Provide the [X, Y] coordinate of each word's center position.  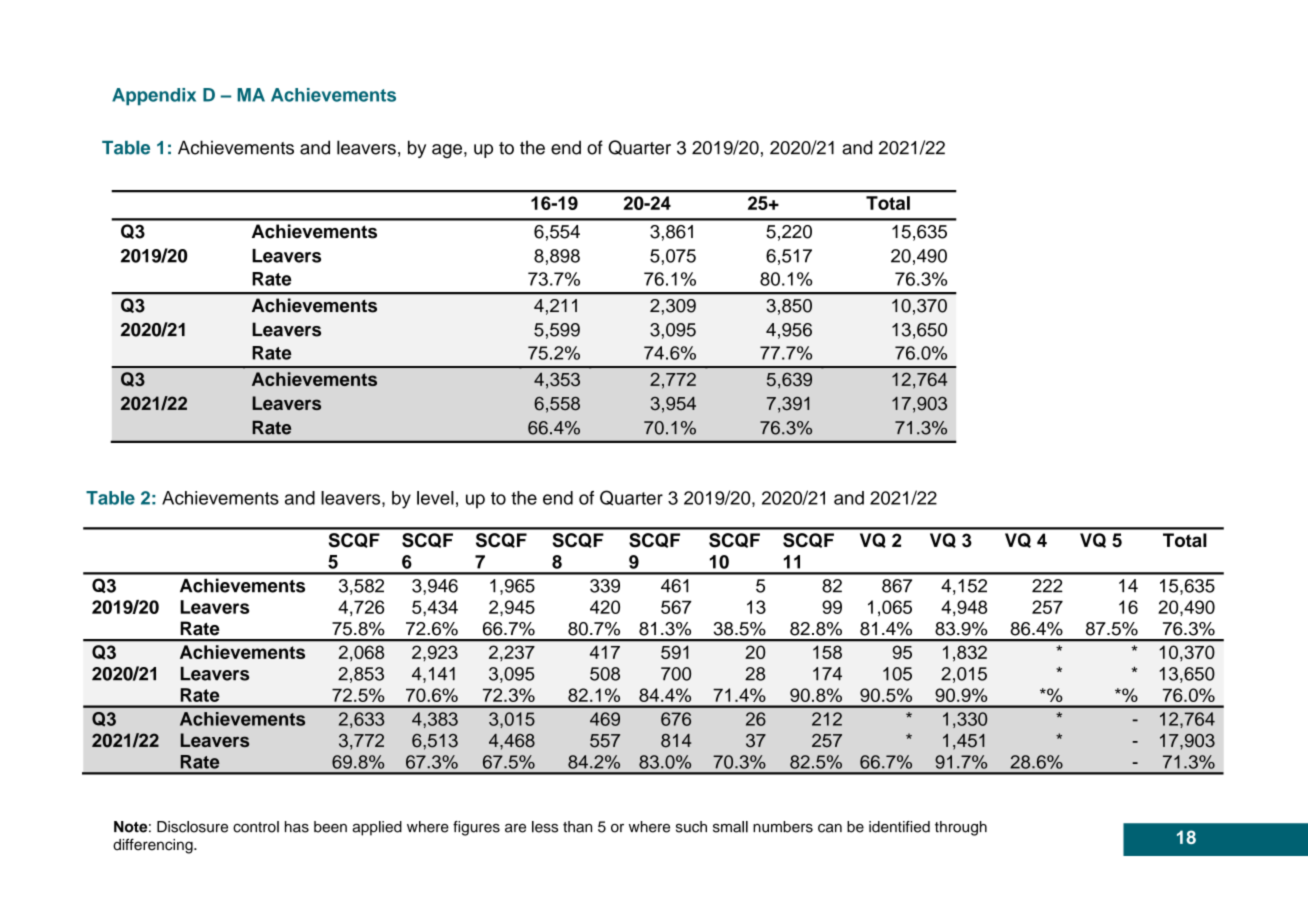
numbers [783, 827]
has [297, 827]
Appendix [154, 97]
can [830, 828]
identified [899, 827]
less [545, 827]
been [330, 827]
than [577, 827]
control [256, 827]
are [515, 828]
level [435, 498]
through [961, 828]
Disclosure [192, 827]
